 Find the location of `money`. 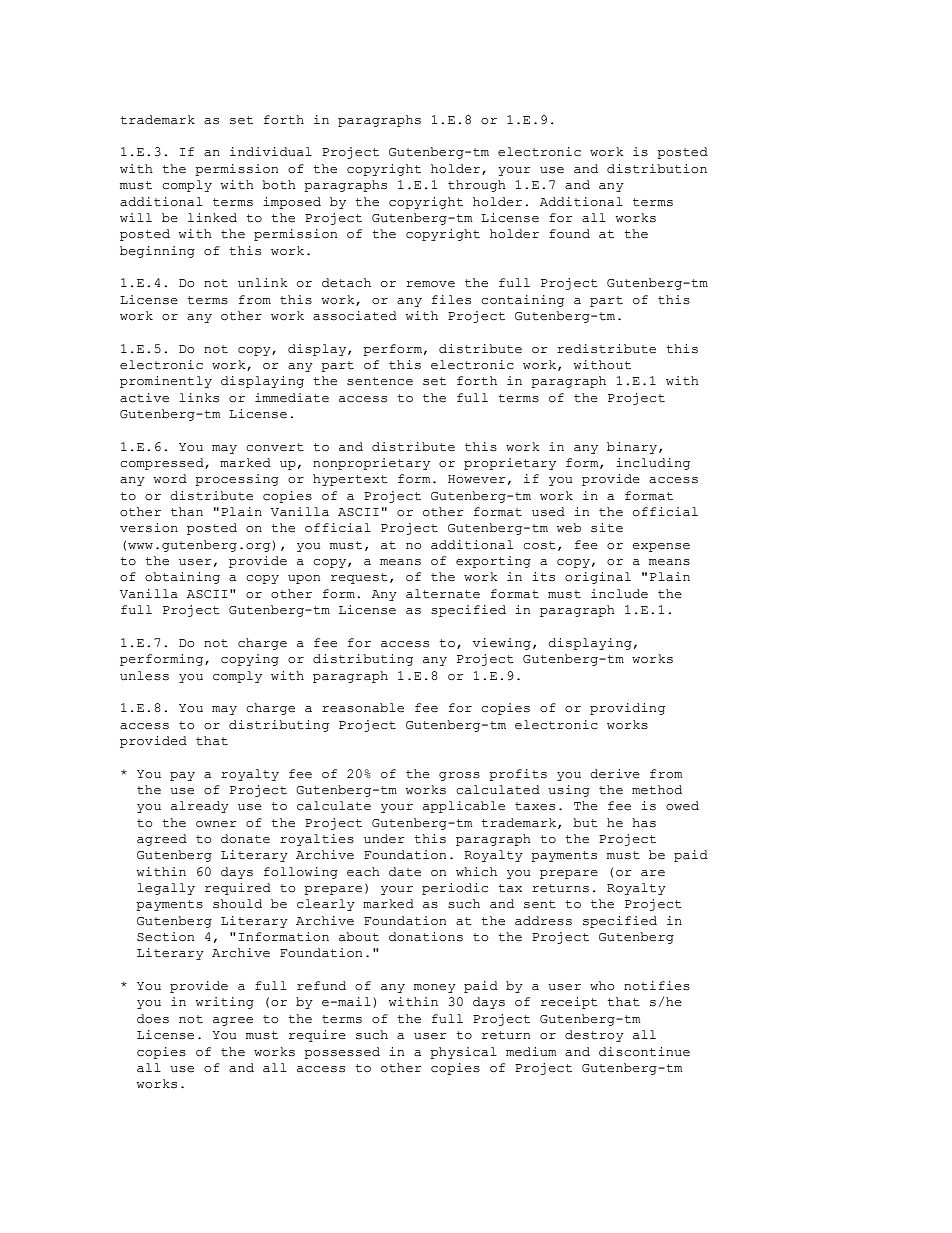

money is located at coordinates (435, 988).
